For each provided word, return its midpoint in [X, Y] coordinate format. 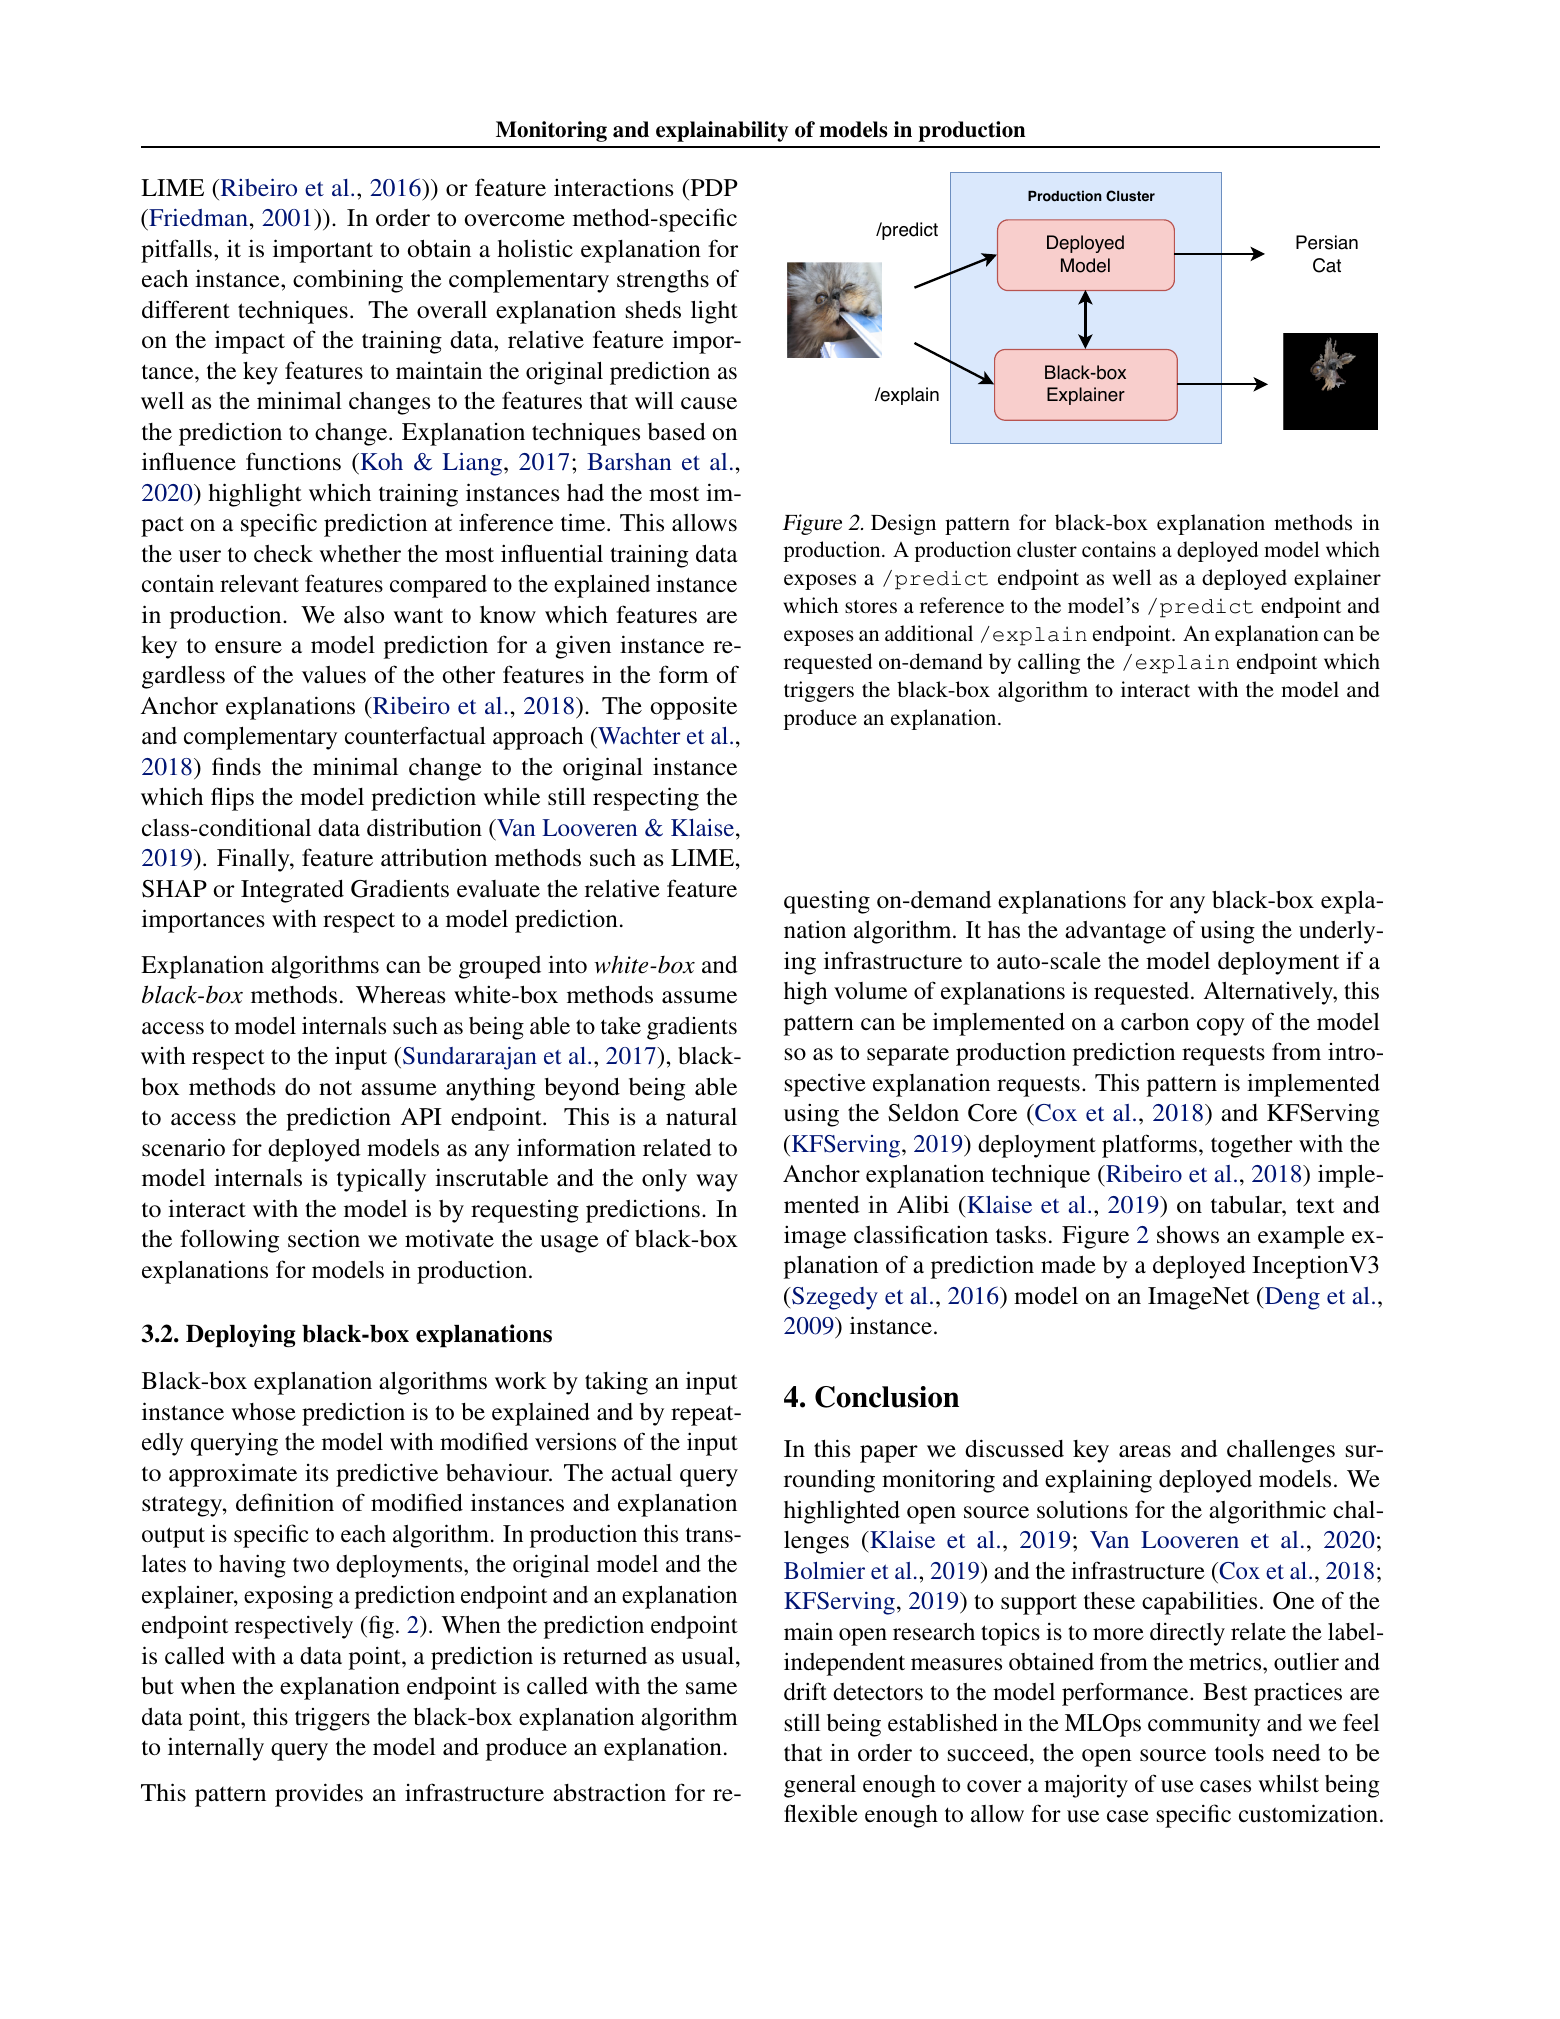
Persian [1327, 242]
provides [319, 1795]
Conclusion [887, 1397]
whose [264, 1411]
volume [870, 991]
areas [1145, 1451]
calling [1049, 663]
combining [348, 281]
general [820, 1786]
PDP [713, 187]
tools [1239, 1752]
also [364, 615]
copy [1221, 1027]
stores [871, 606]
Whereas [400, 995]
